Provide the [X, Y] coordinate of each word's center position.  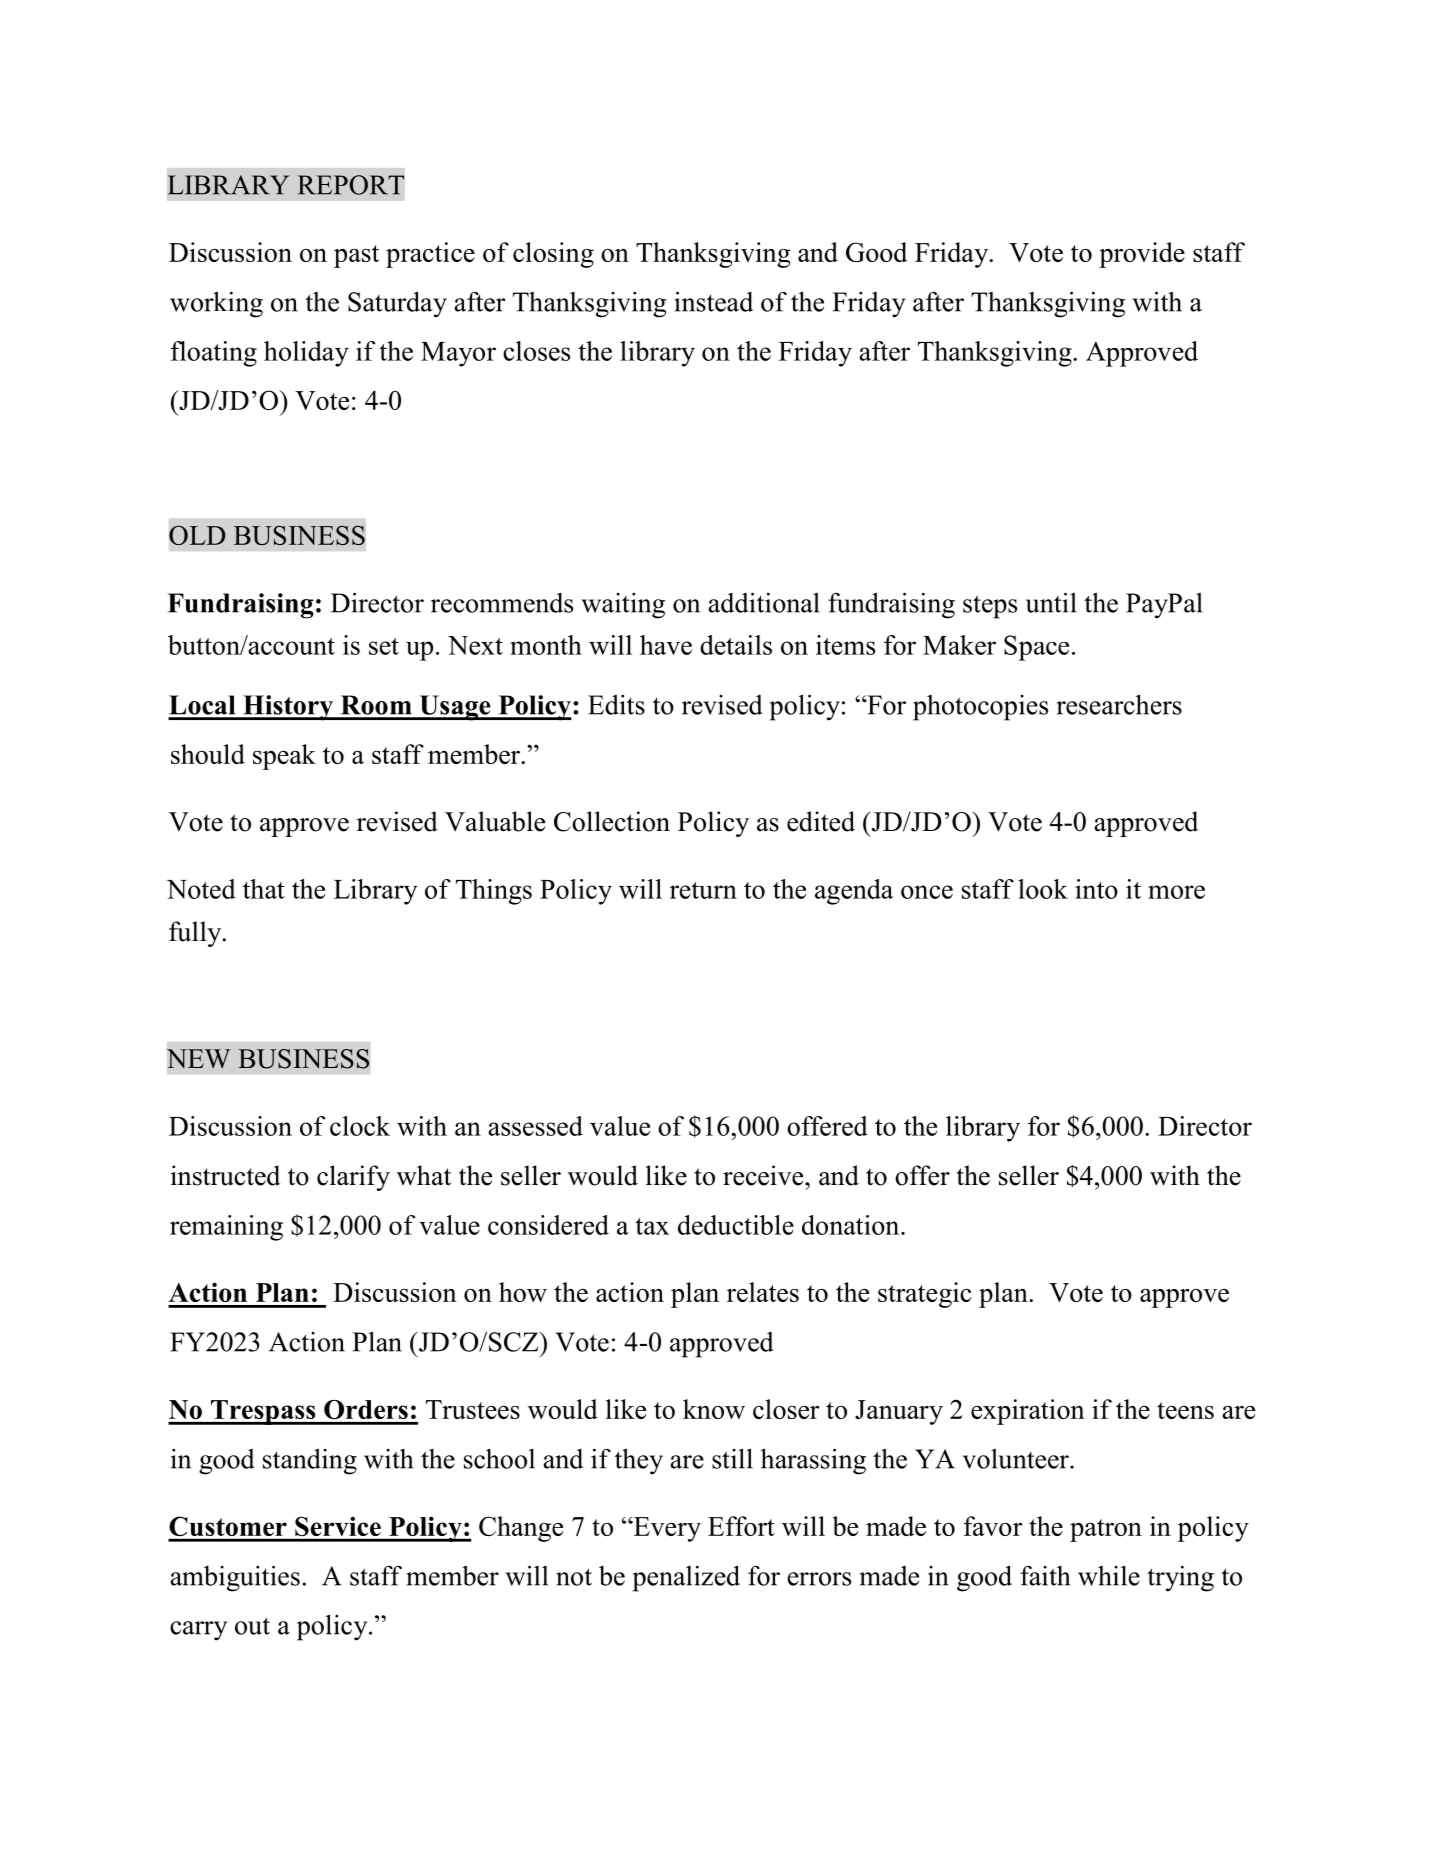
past [356, 256]
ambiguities [235, 1578]
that [264, 889]
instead [714, 301]
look [1043, 889]
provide [1142, 255]
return [703, 890]
